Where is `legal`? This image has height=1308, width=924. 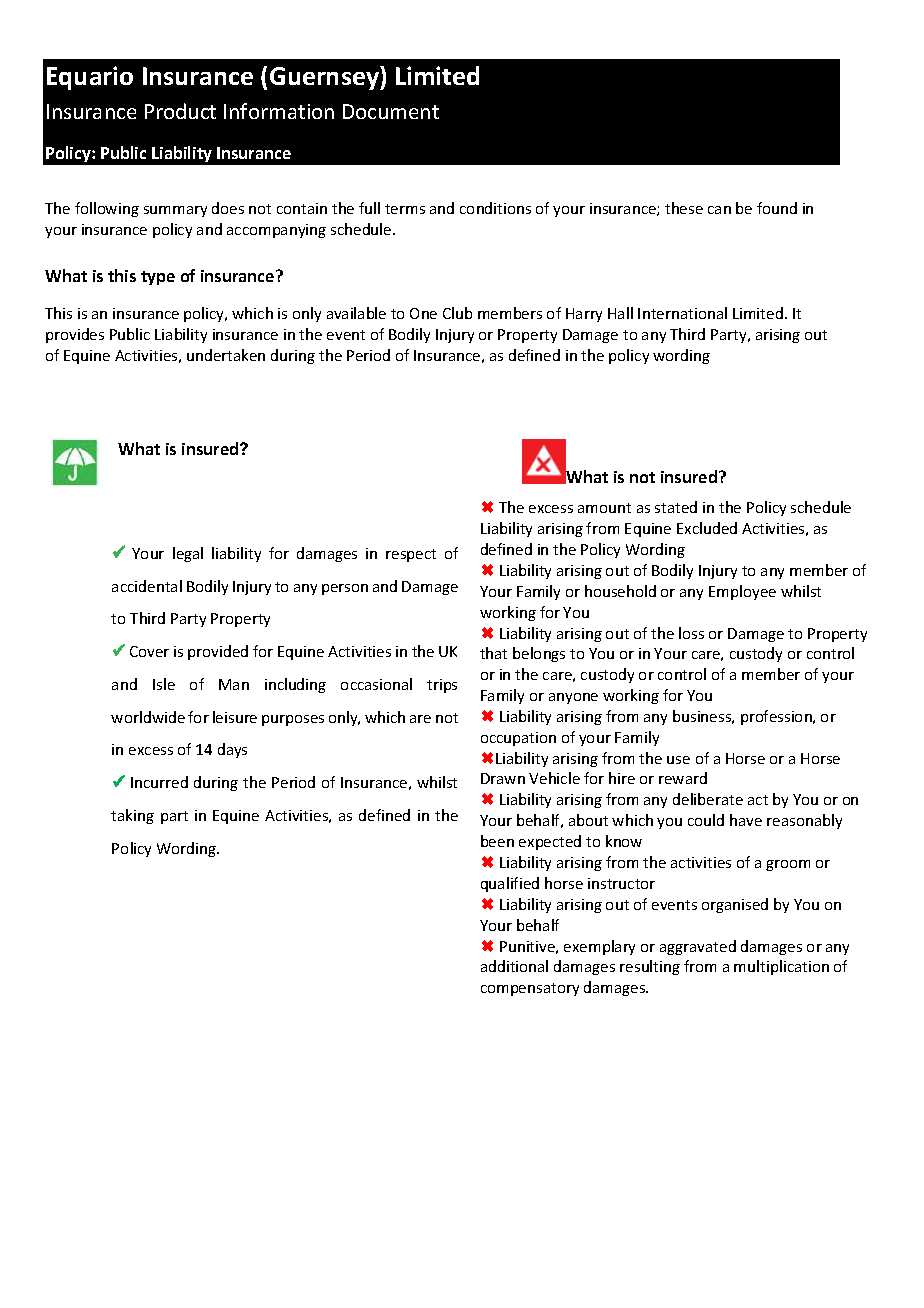
legal is located at coordinates (188, 554).
